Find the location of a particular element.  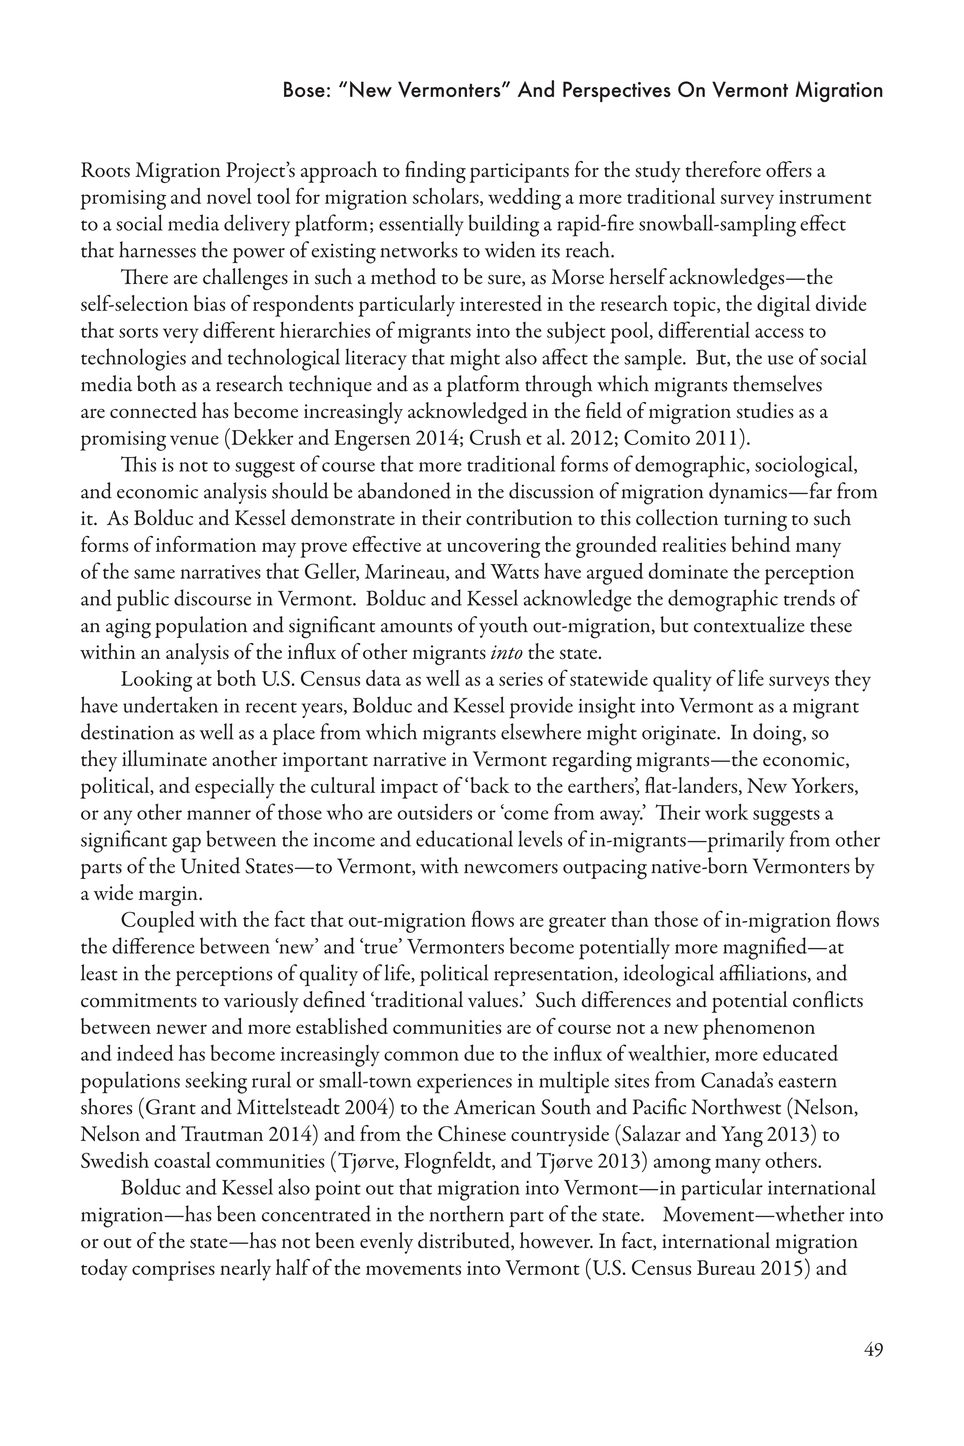

Yorkers is located at coordinates (823, 786).
